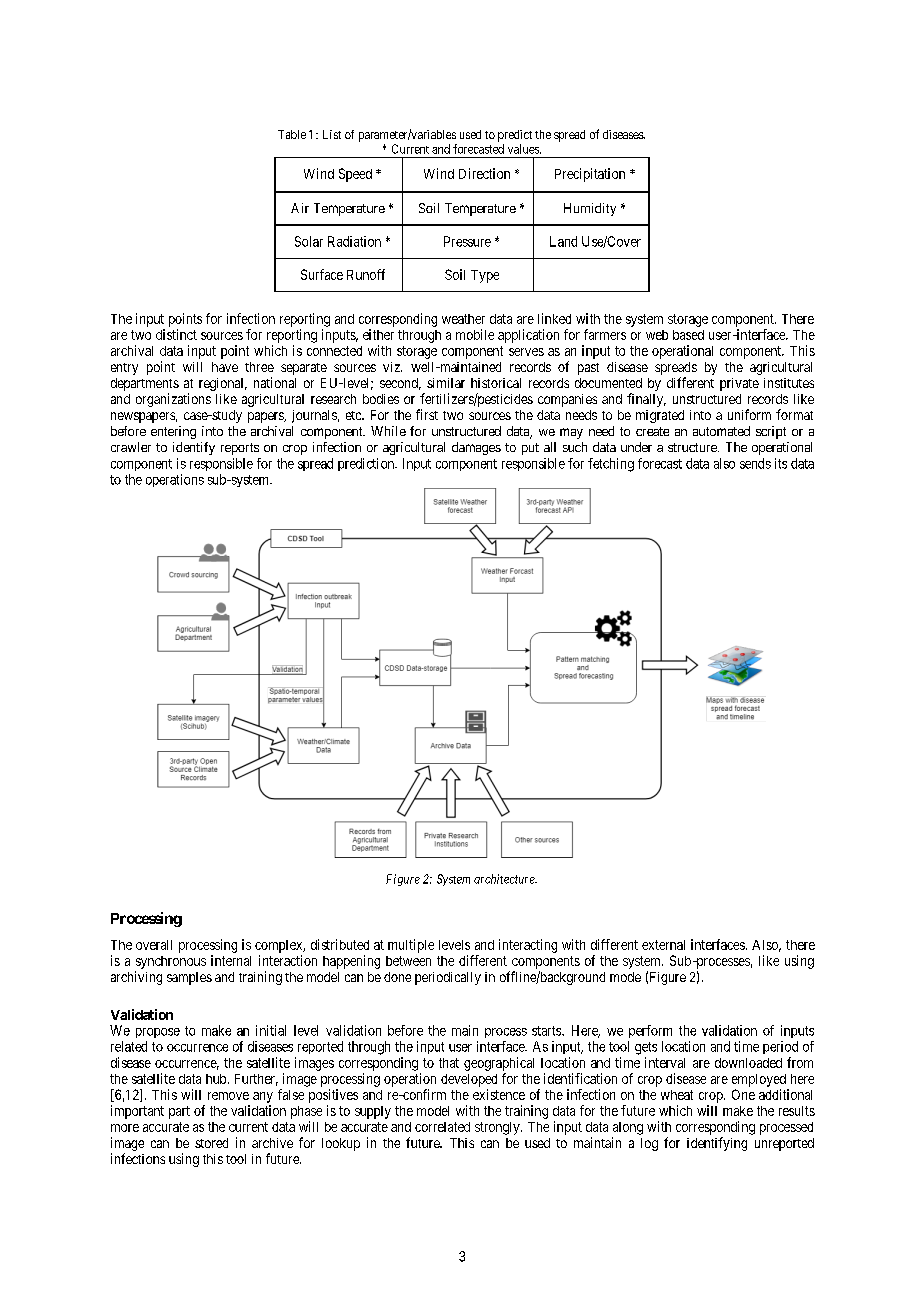  Describe the element at coordinates (292, 134) in the screenshot. I see `Table` at that location.
